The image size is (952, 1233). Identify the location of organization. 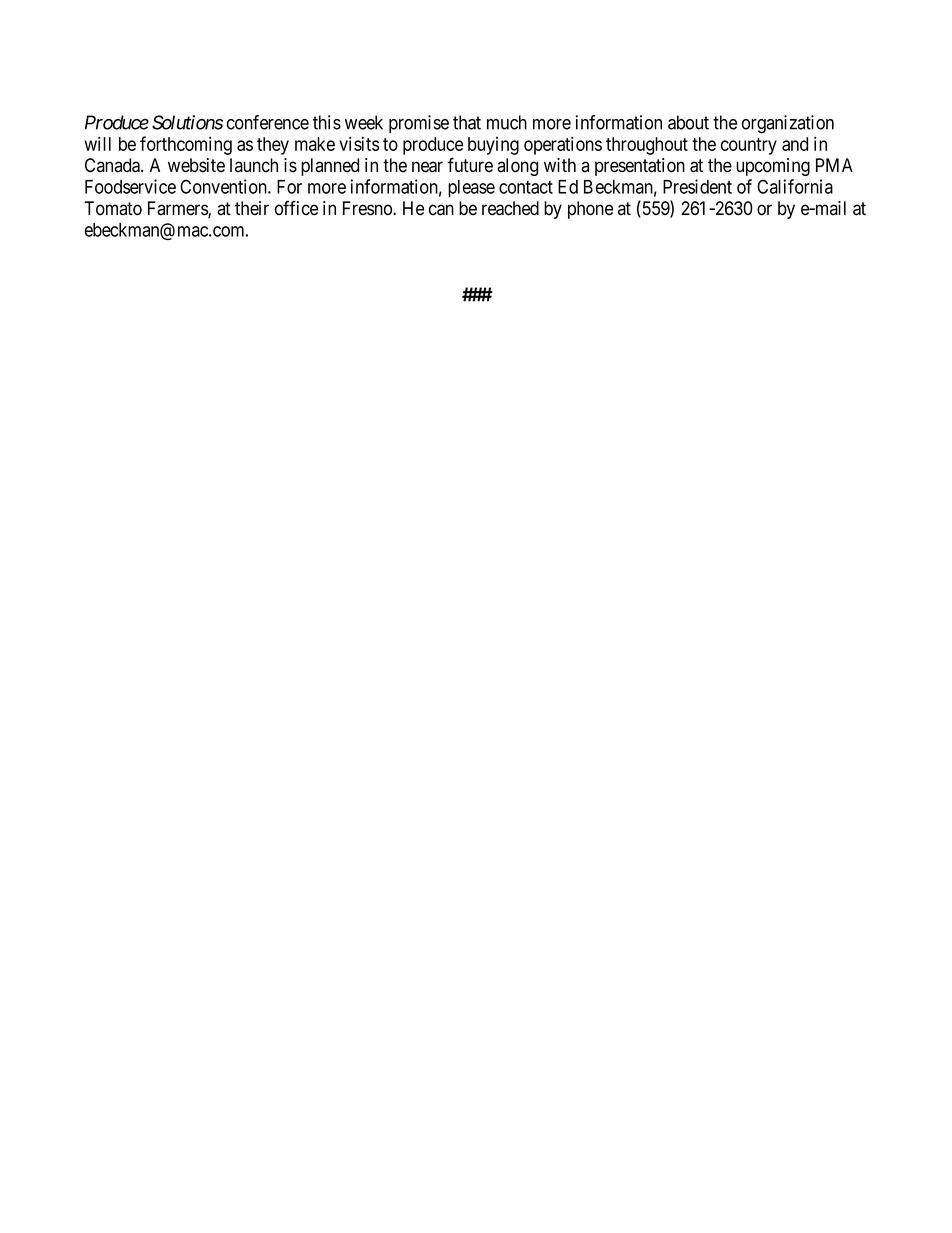
(788, 124).
